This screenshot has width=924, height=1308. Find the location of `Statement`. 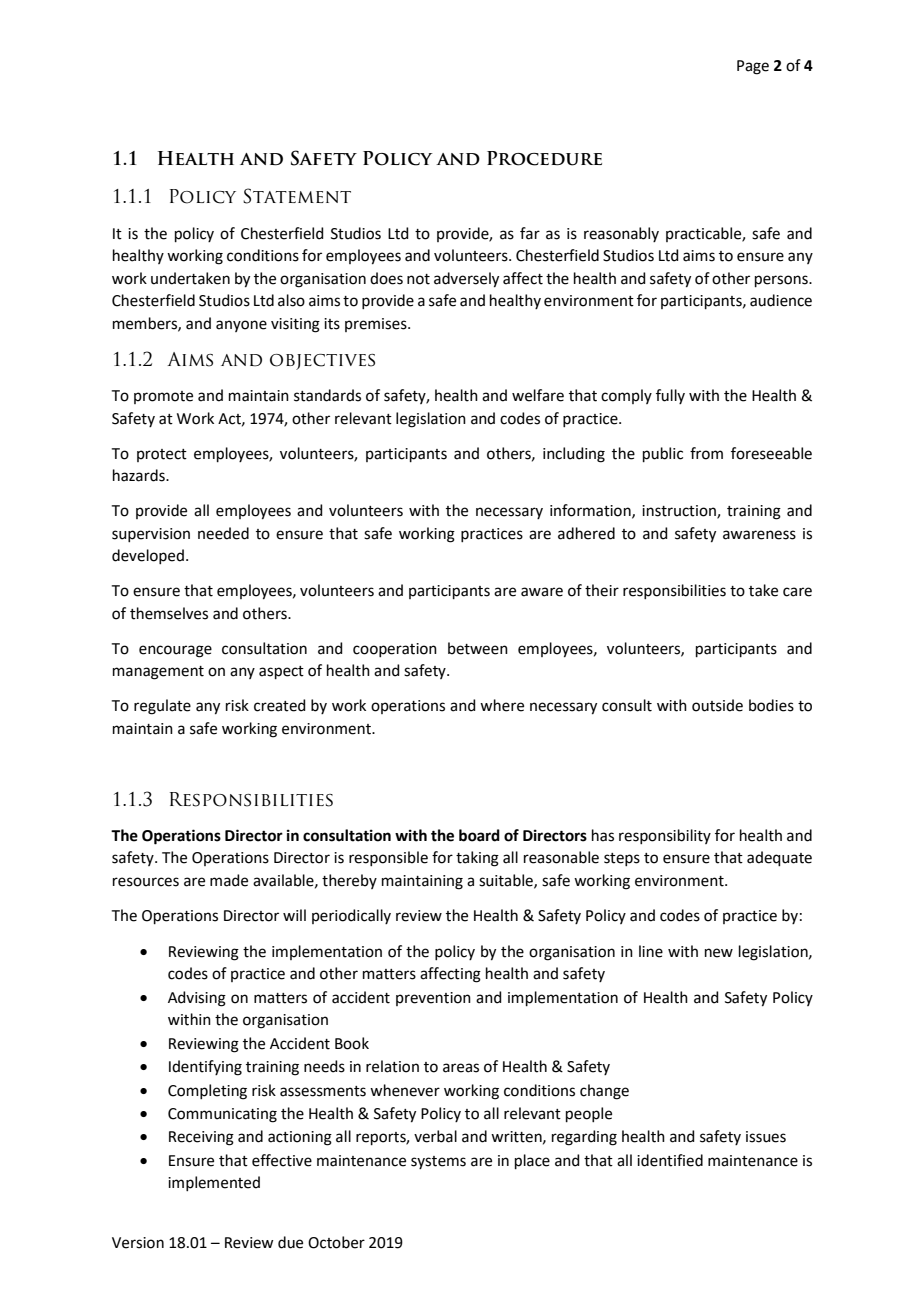

Statement is located at coordinates (297, 196).
